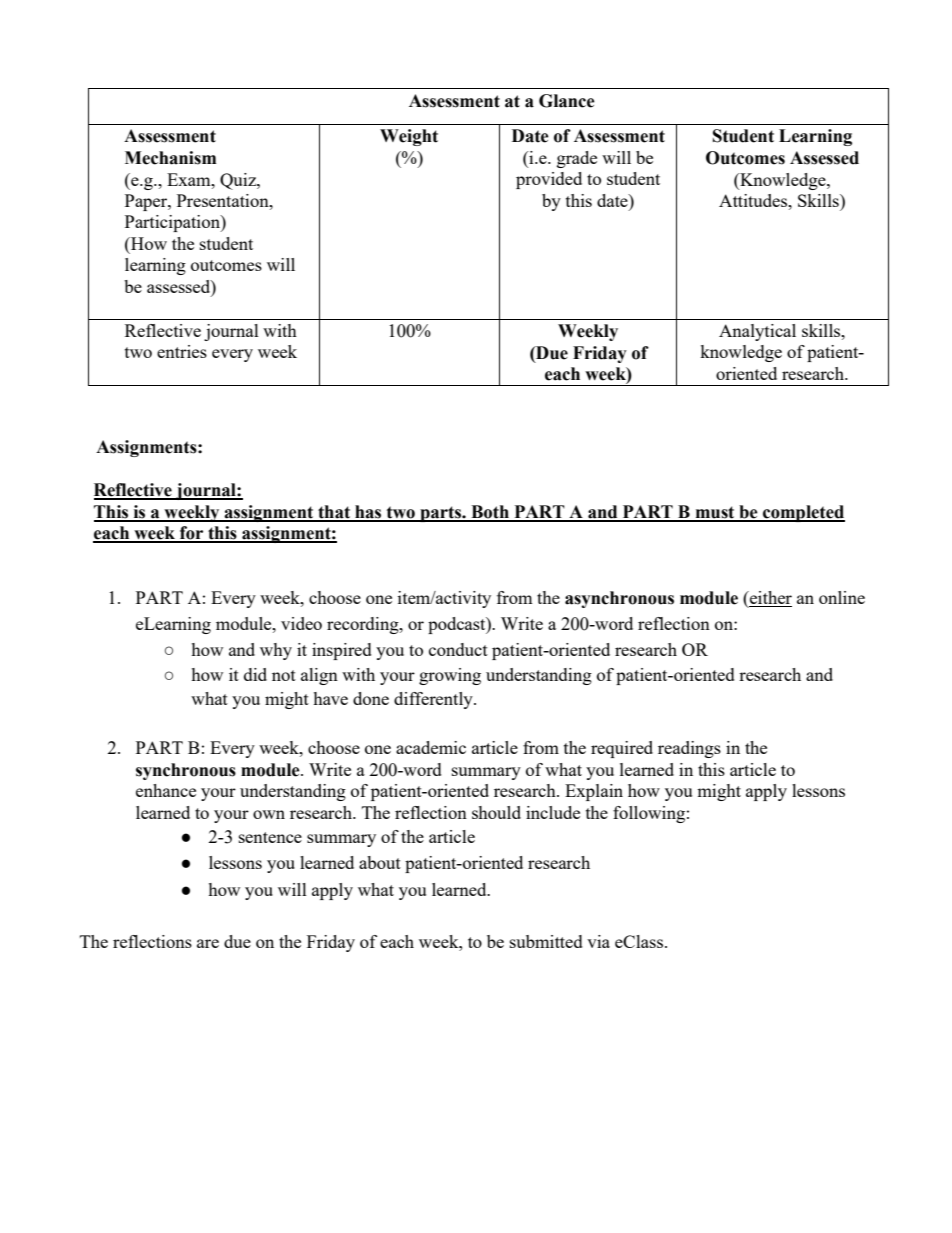 The image size is (952, 1233). Describe the element at coordinates (803, 513) in the image. I see `completed` at that location.
